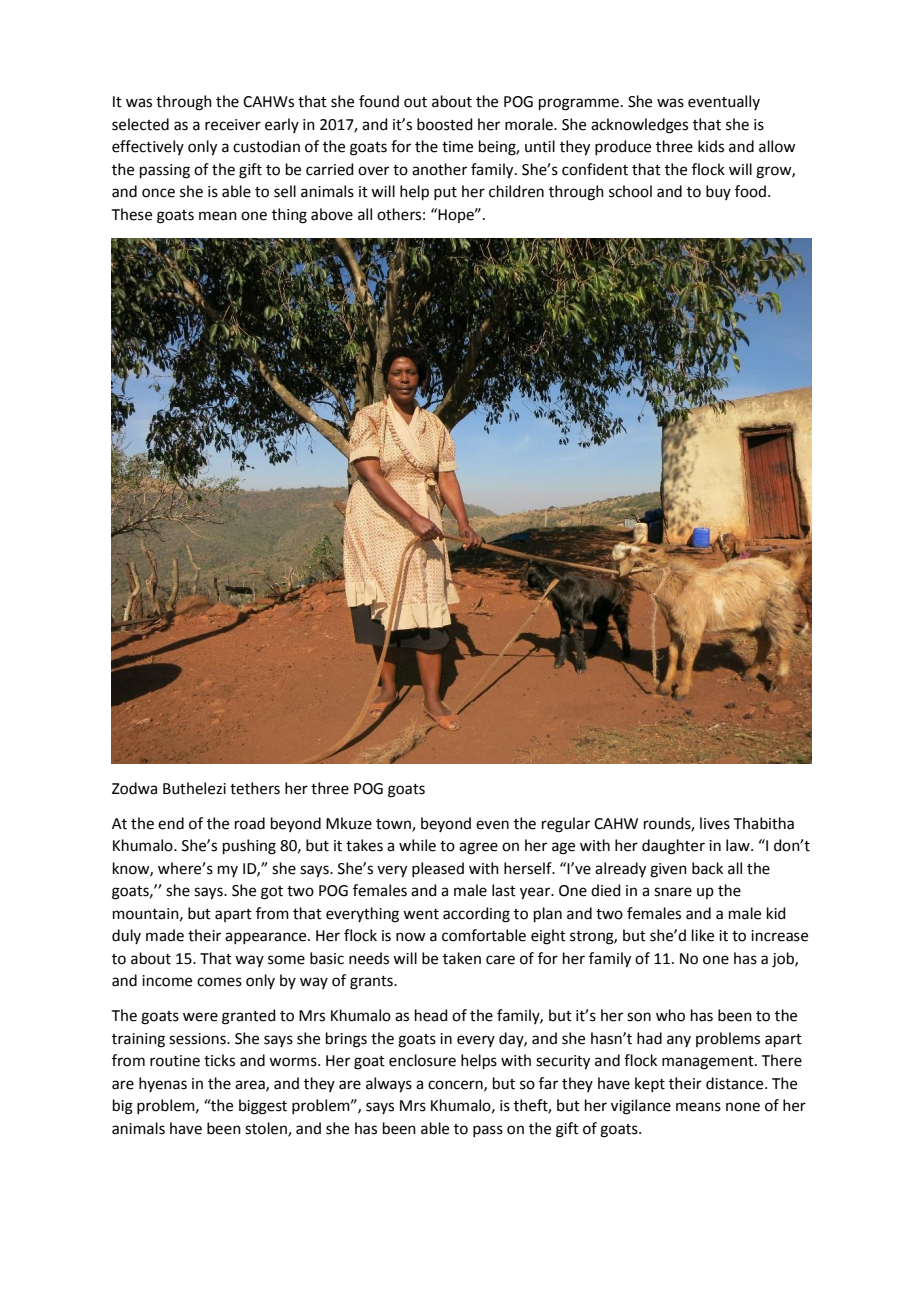 This screenshot has height=1308, width=924. What do you see at coordinates (332, 214) in the screenshot?
I see `above` at bounding box center [332, 214].
